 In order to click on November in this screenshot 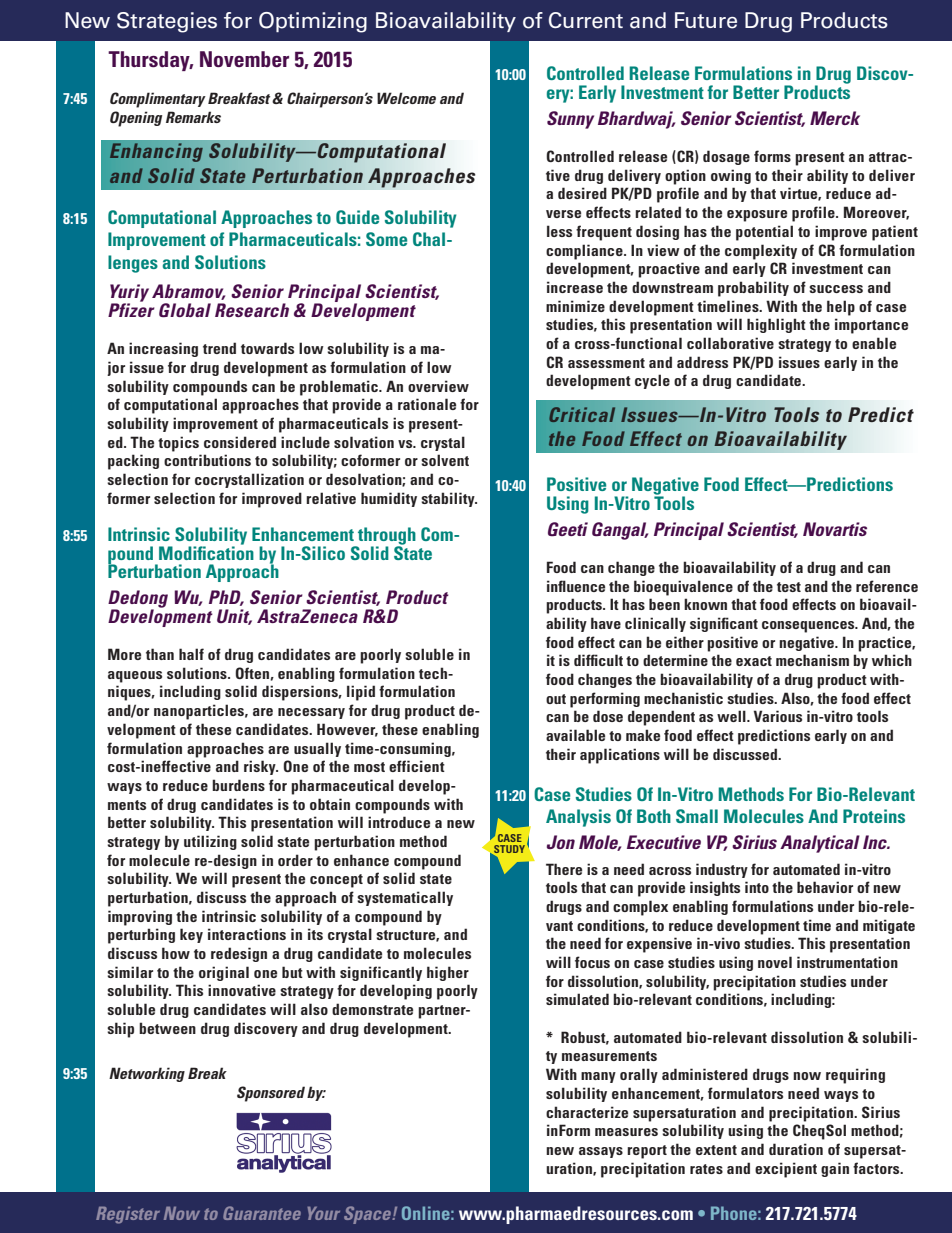, I will do `click(244, 59)`.
